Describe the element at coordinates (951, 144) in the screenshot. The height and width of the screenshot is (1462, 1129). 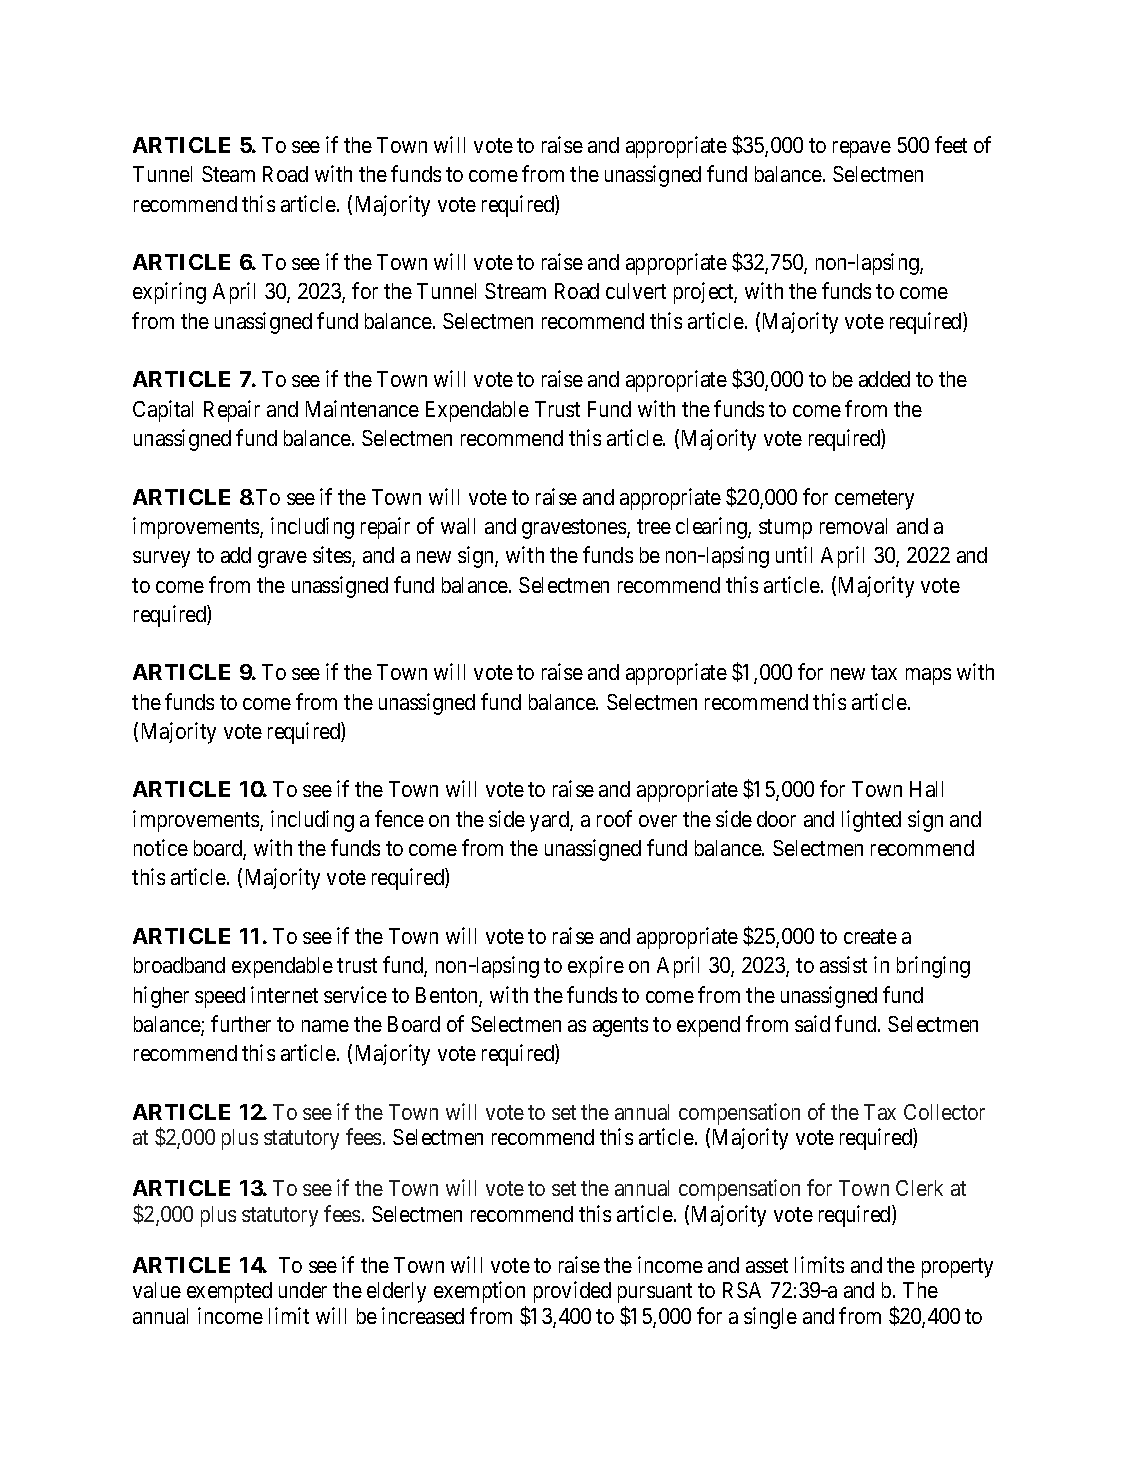
I see `feet` at that location.
